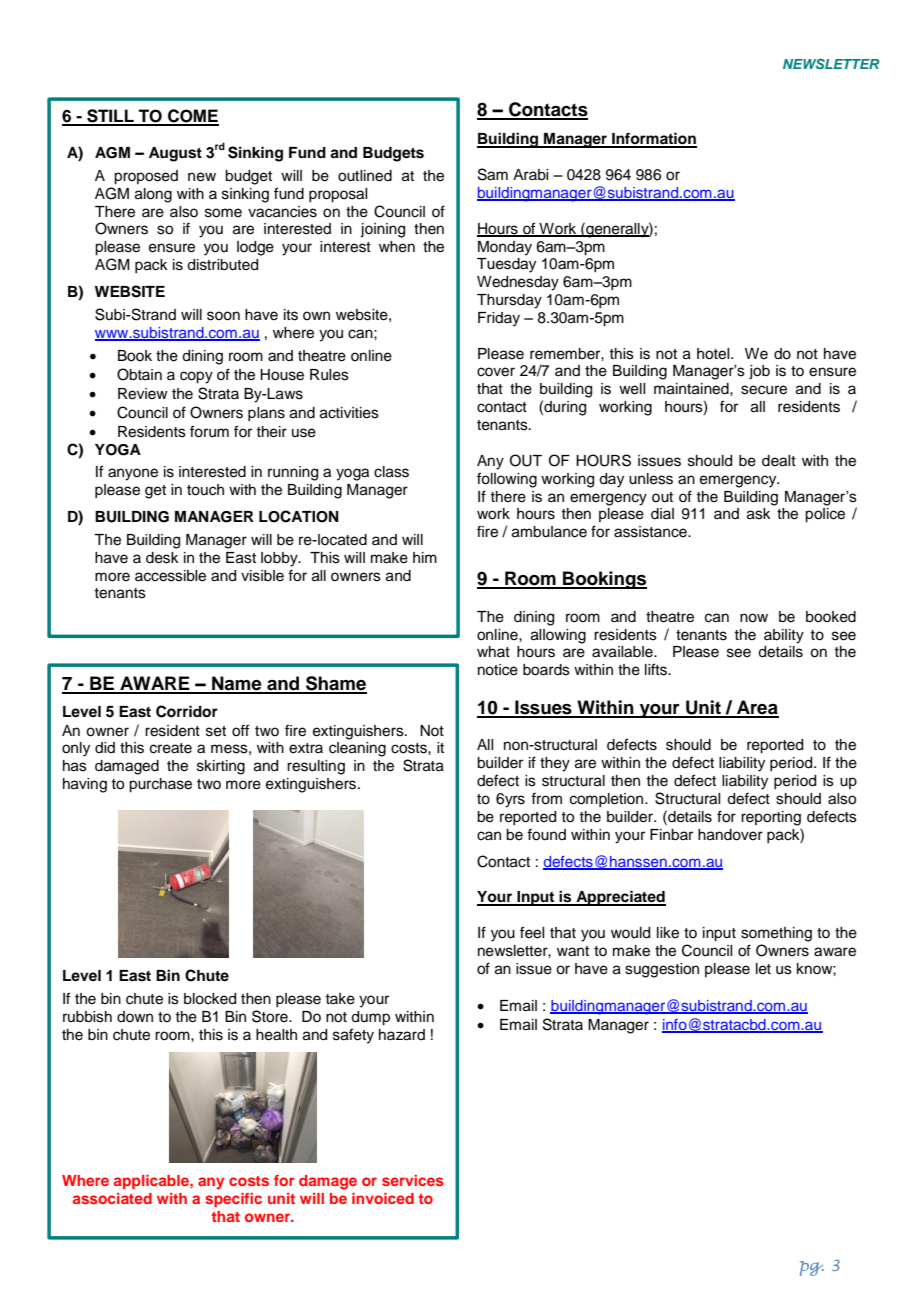 The width and height of the image is (924, 1308). I want to click on purchase, so click(160, 785).
